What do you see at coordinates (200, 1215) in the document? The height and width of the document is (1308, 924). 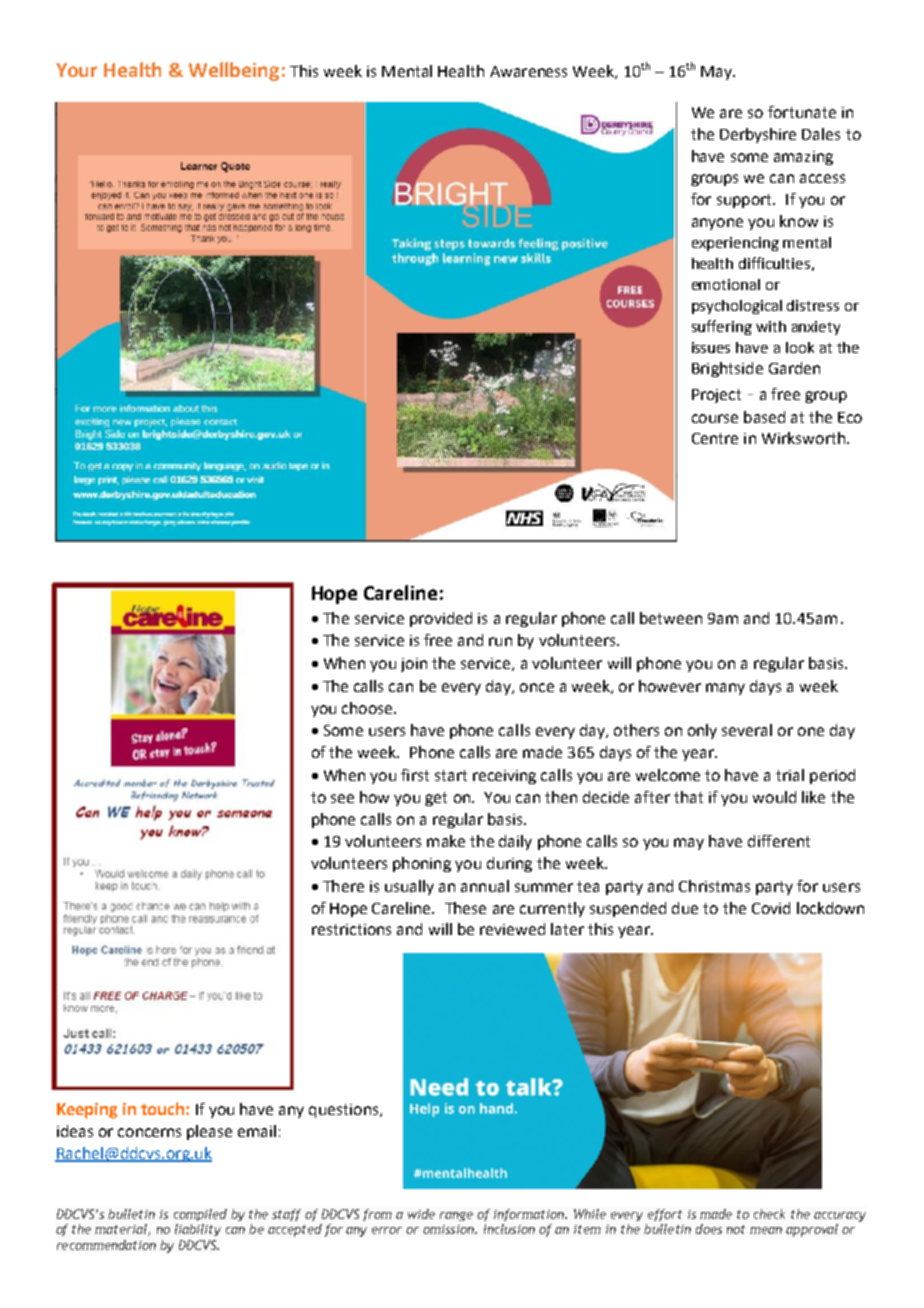 I see `compiled` at bounding box center [200, 1215].
